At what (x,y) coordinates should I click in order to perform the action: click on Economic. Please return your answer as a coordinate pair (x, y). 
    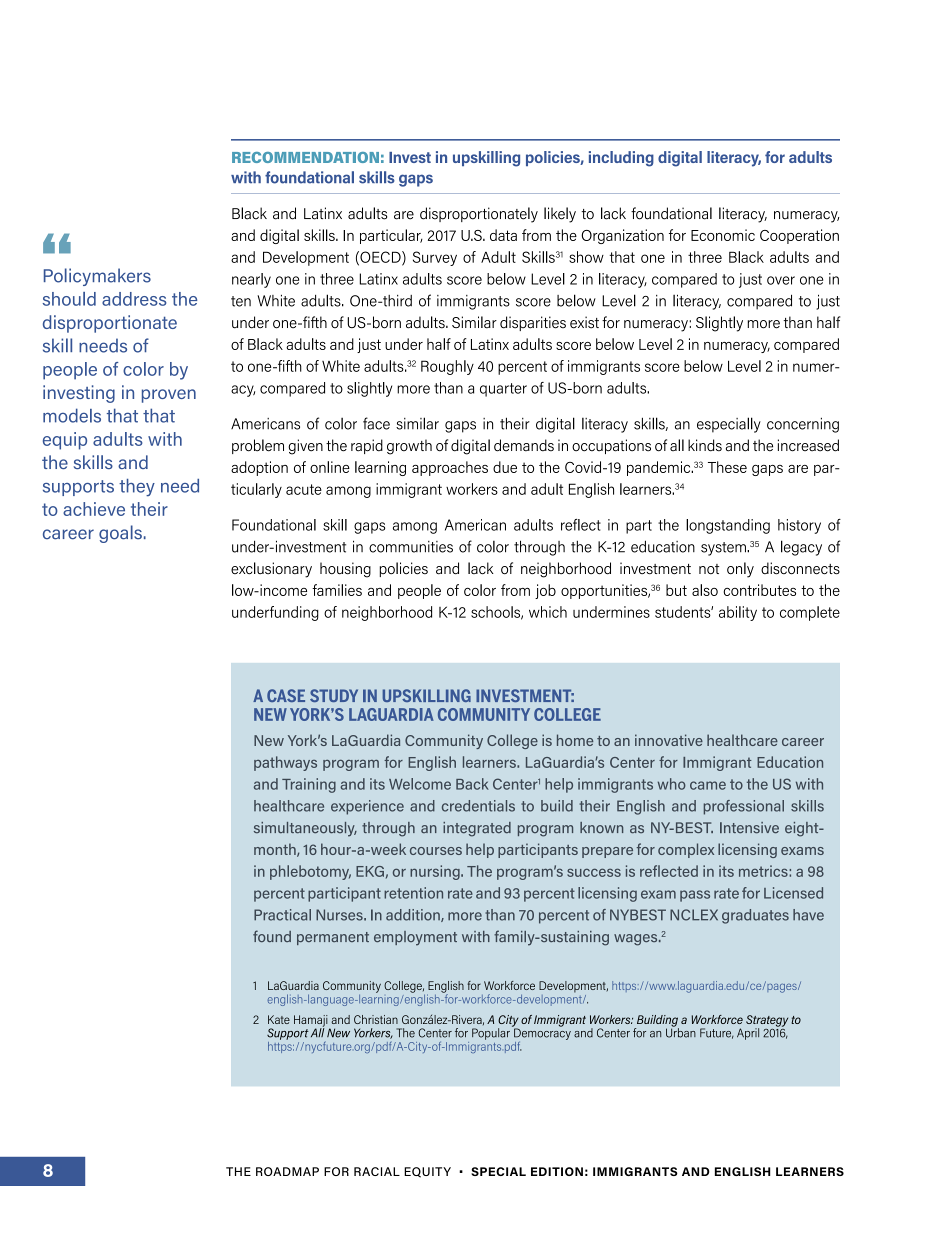
    Looking at the image, I should click on (723, 235).
